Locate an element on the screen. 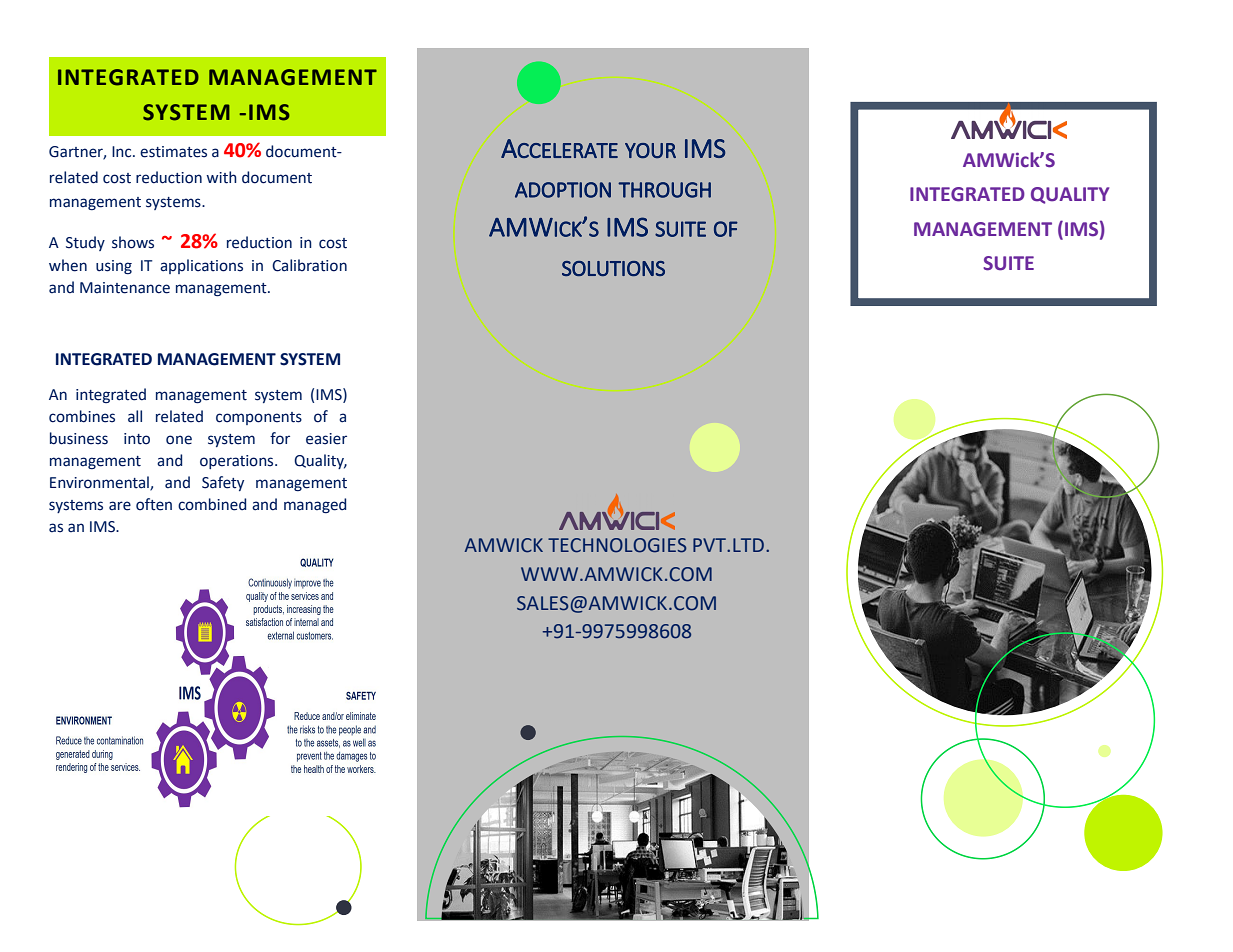 The width and height of the screenshot is (1233, 952). managed is located at coordinates (315, 505).
